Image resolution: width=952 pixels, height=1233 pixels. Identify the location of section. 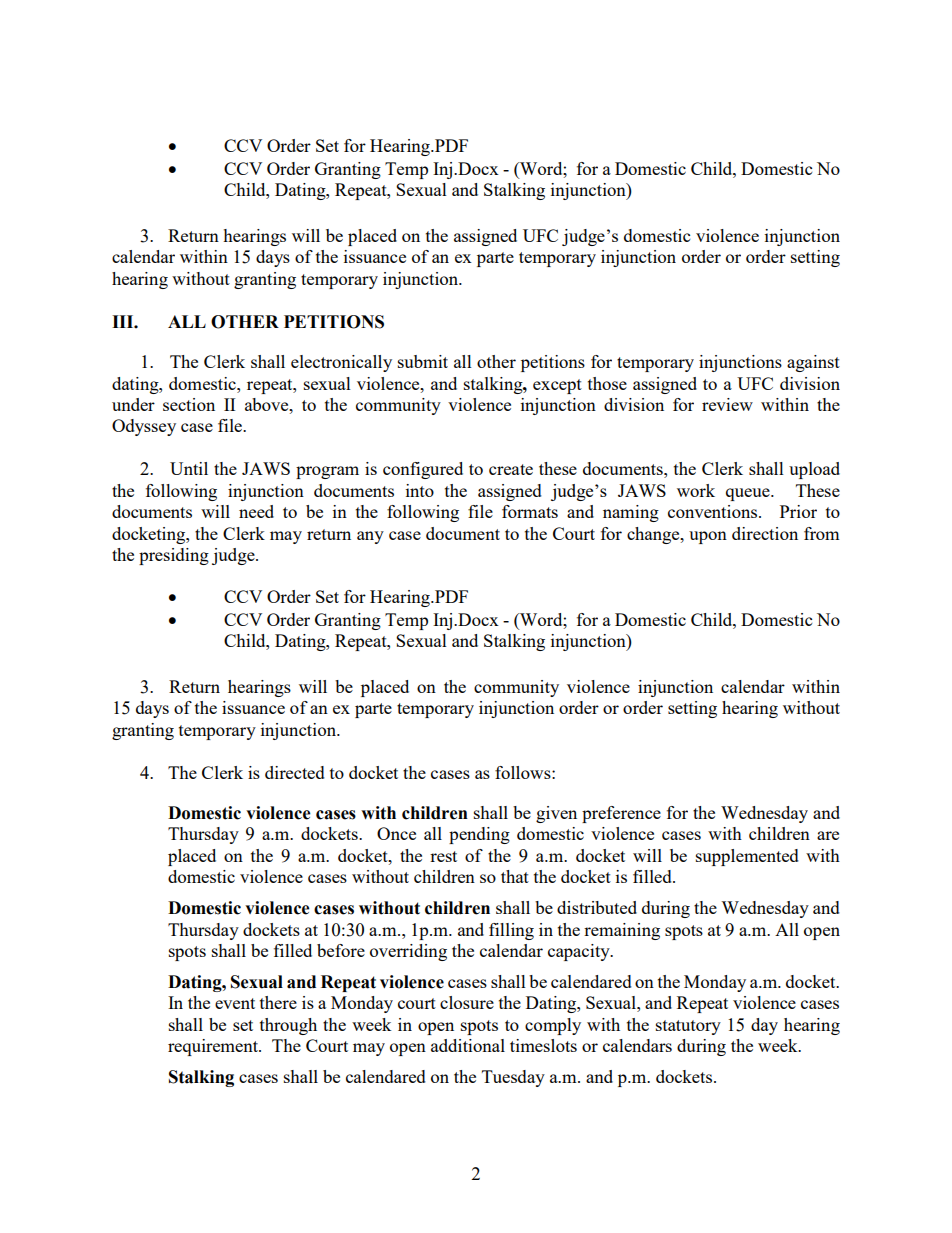
(189, 404).
